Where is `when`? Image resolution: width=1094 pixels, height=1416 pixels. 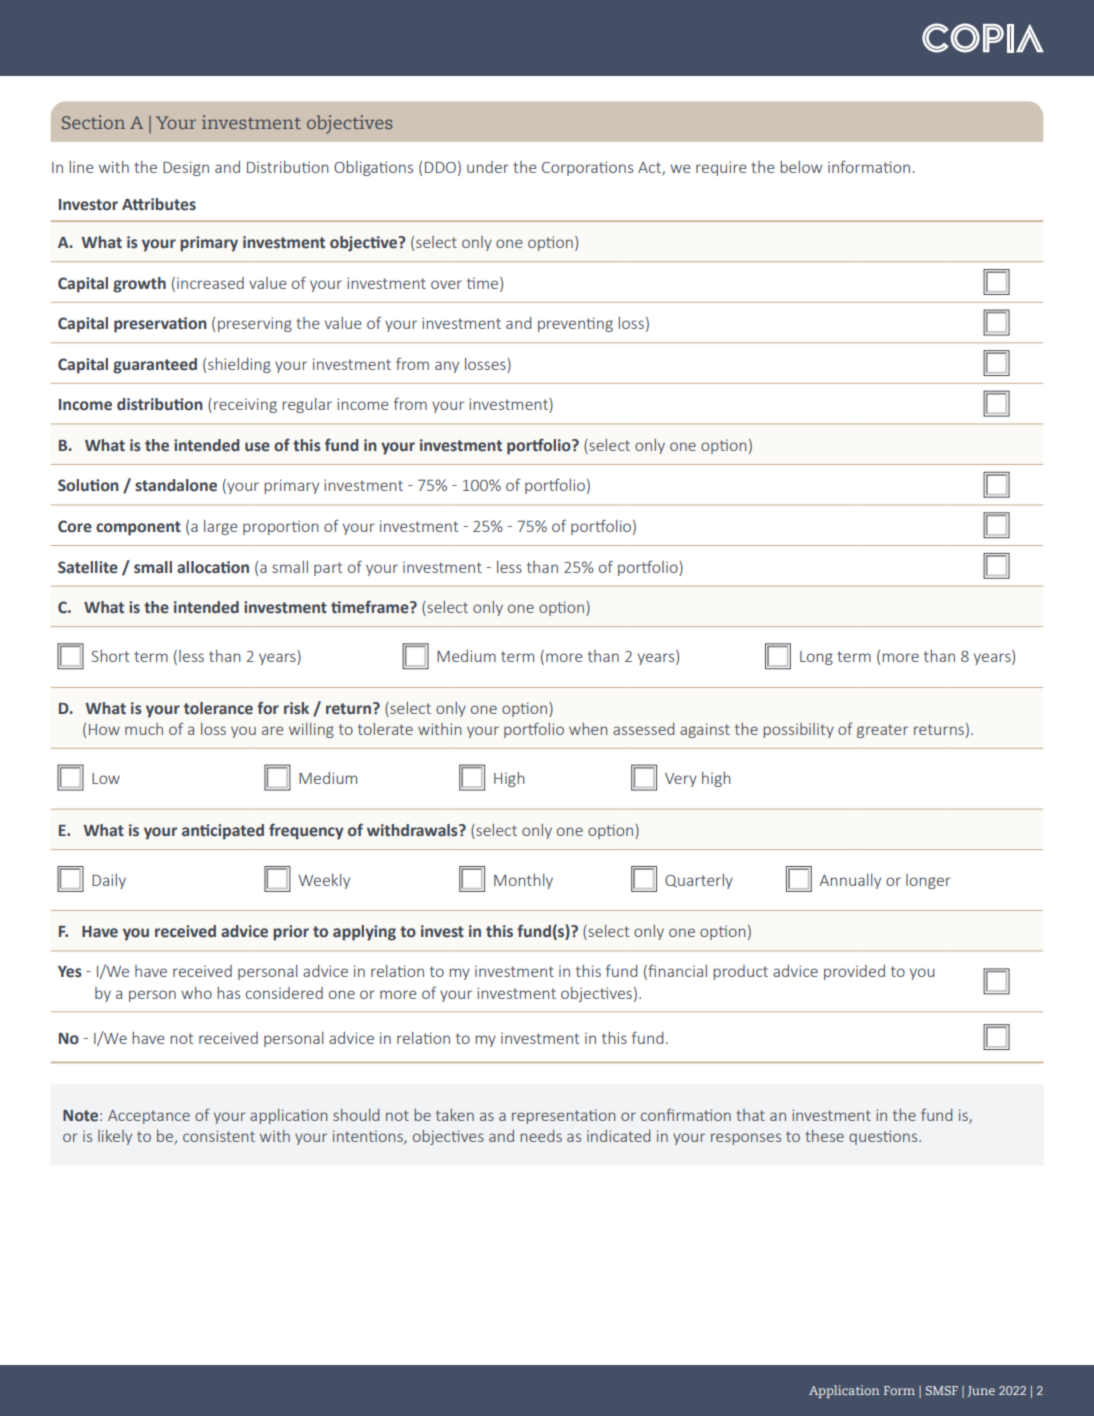 when is located at coordinates (588, 729).
